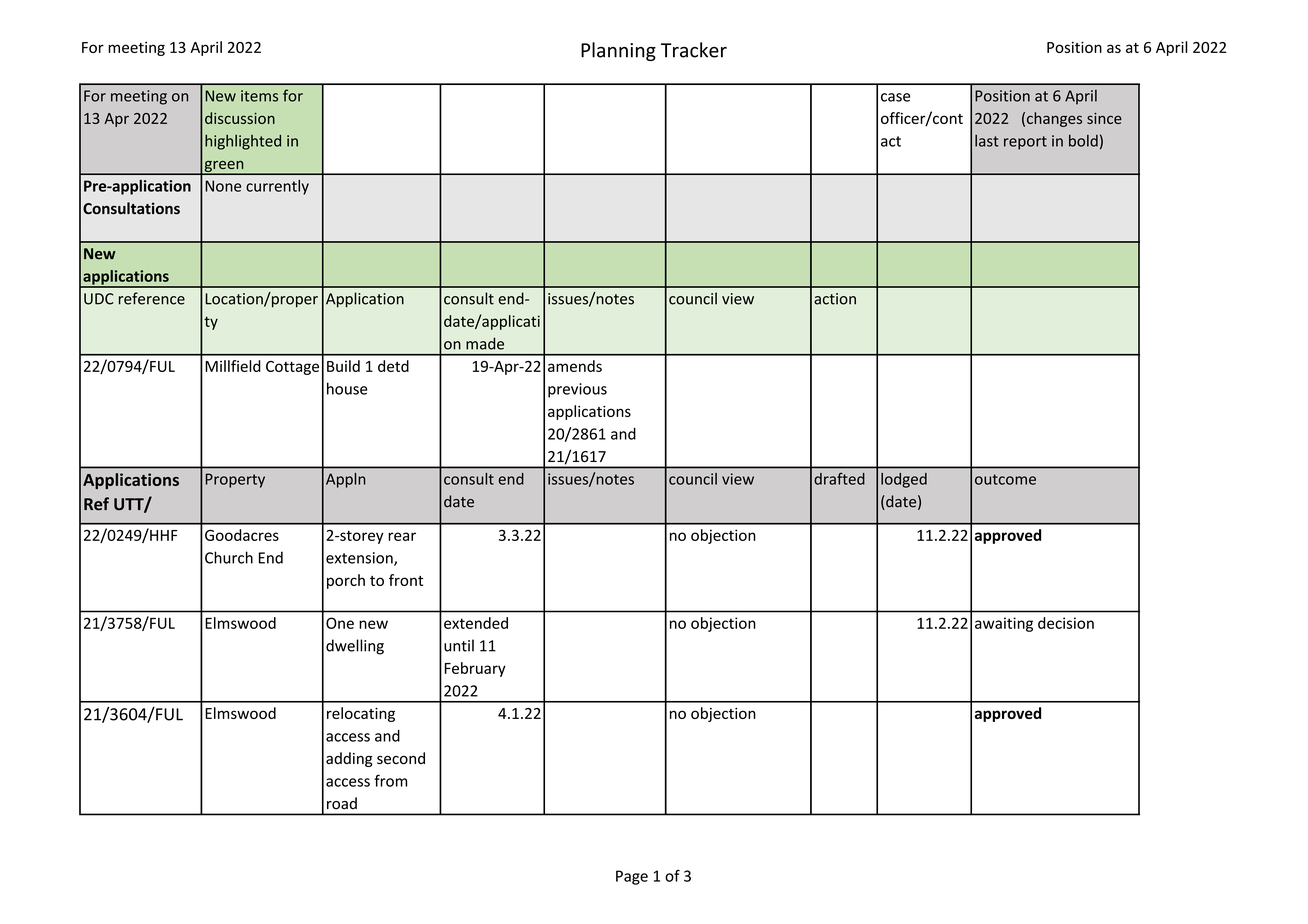  What do you see at coordinates (1005, 479) in the page?
I see `outcome` at bounding box center [1005, 479].
